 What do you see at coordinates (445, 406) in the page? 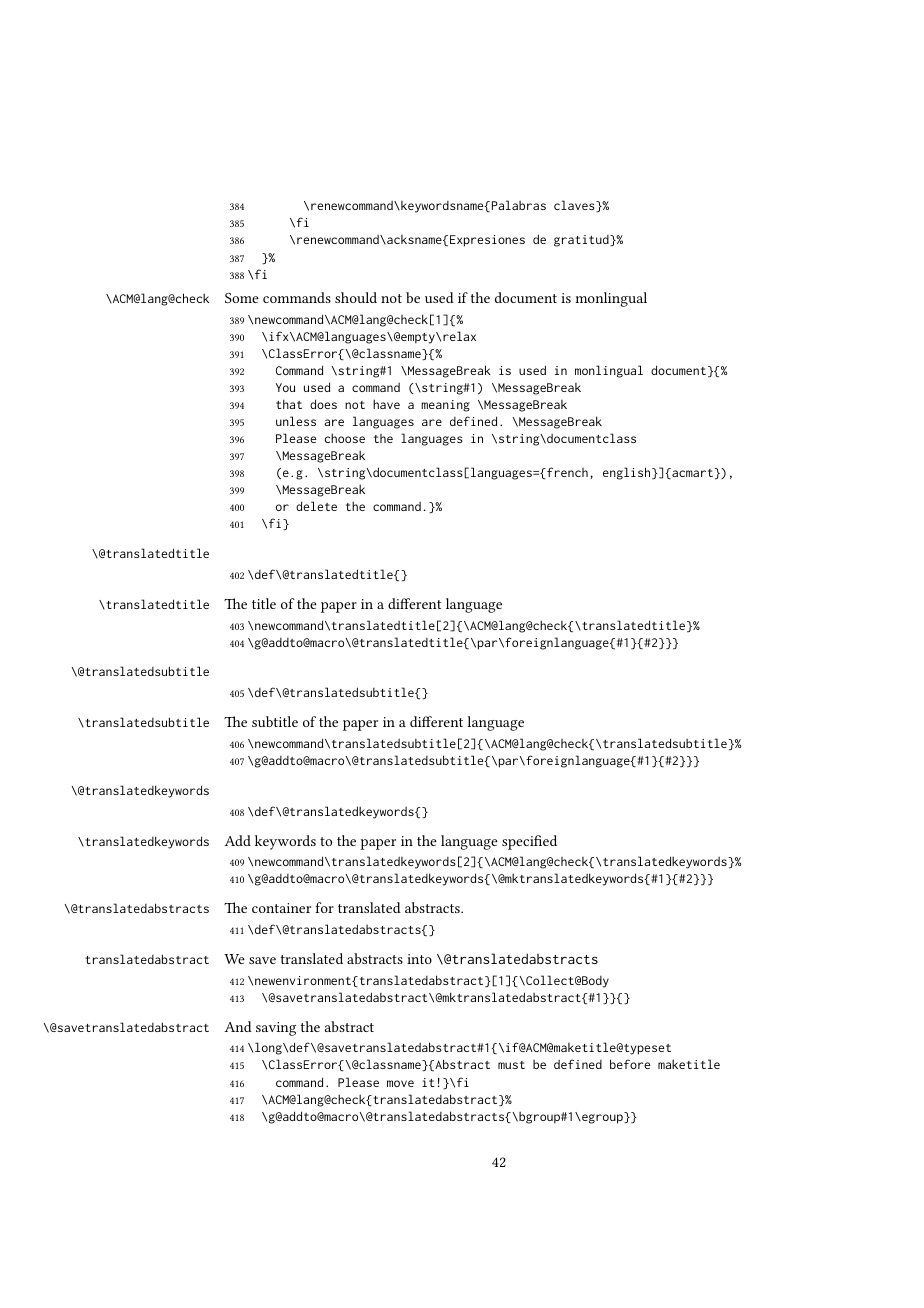
I see `meaning` at bounding box center [445, 406].
